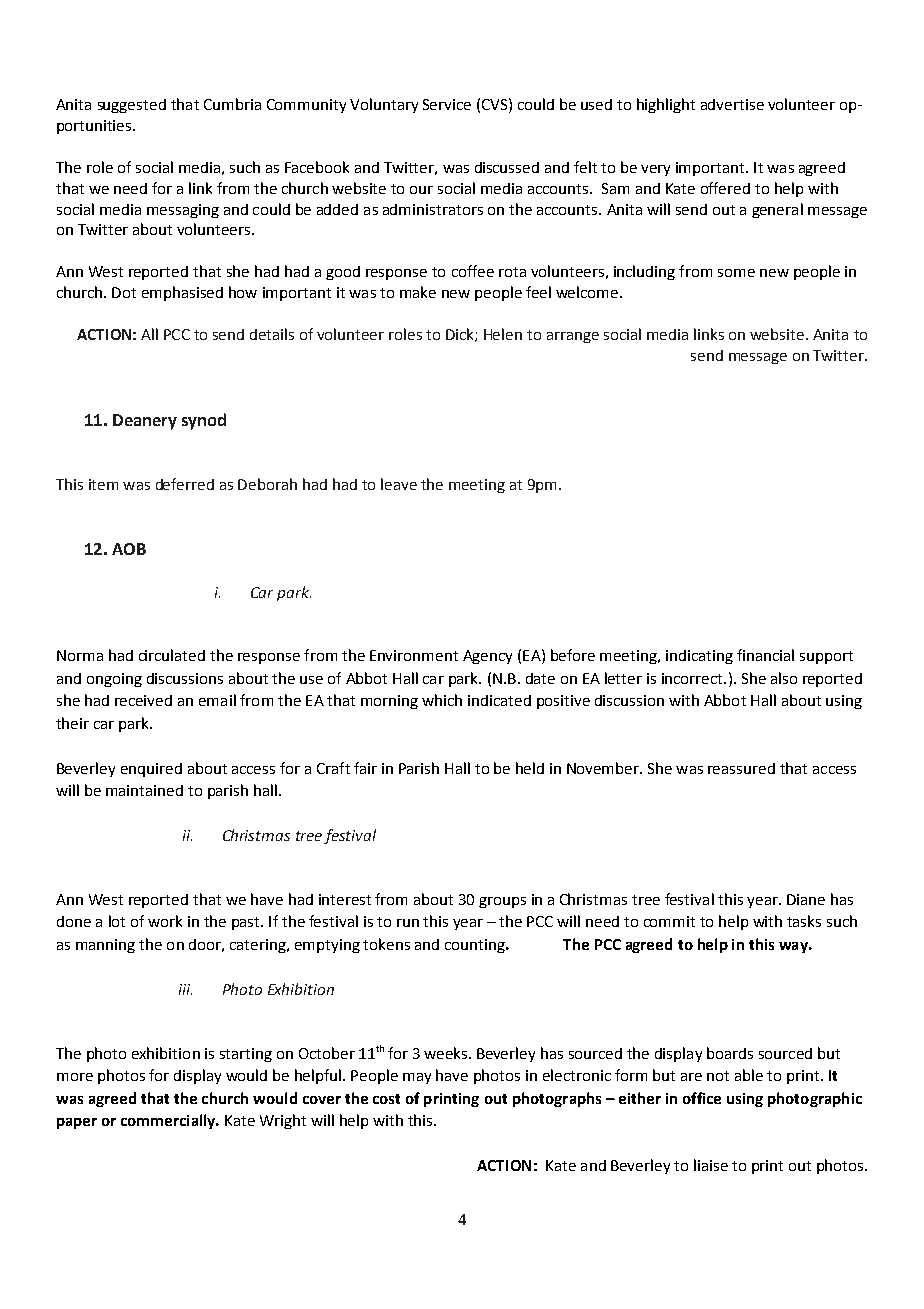  Describe the element at coordinates (442, 700) in the screenshot. I see `which` at that location.
